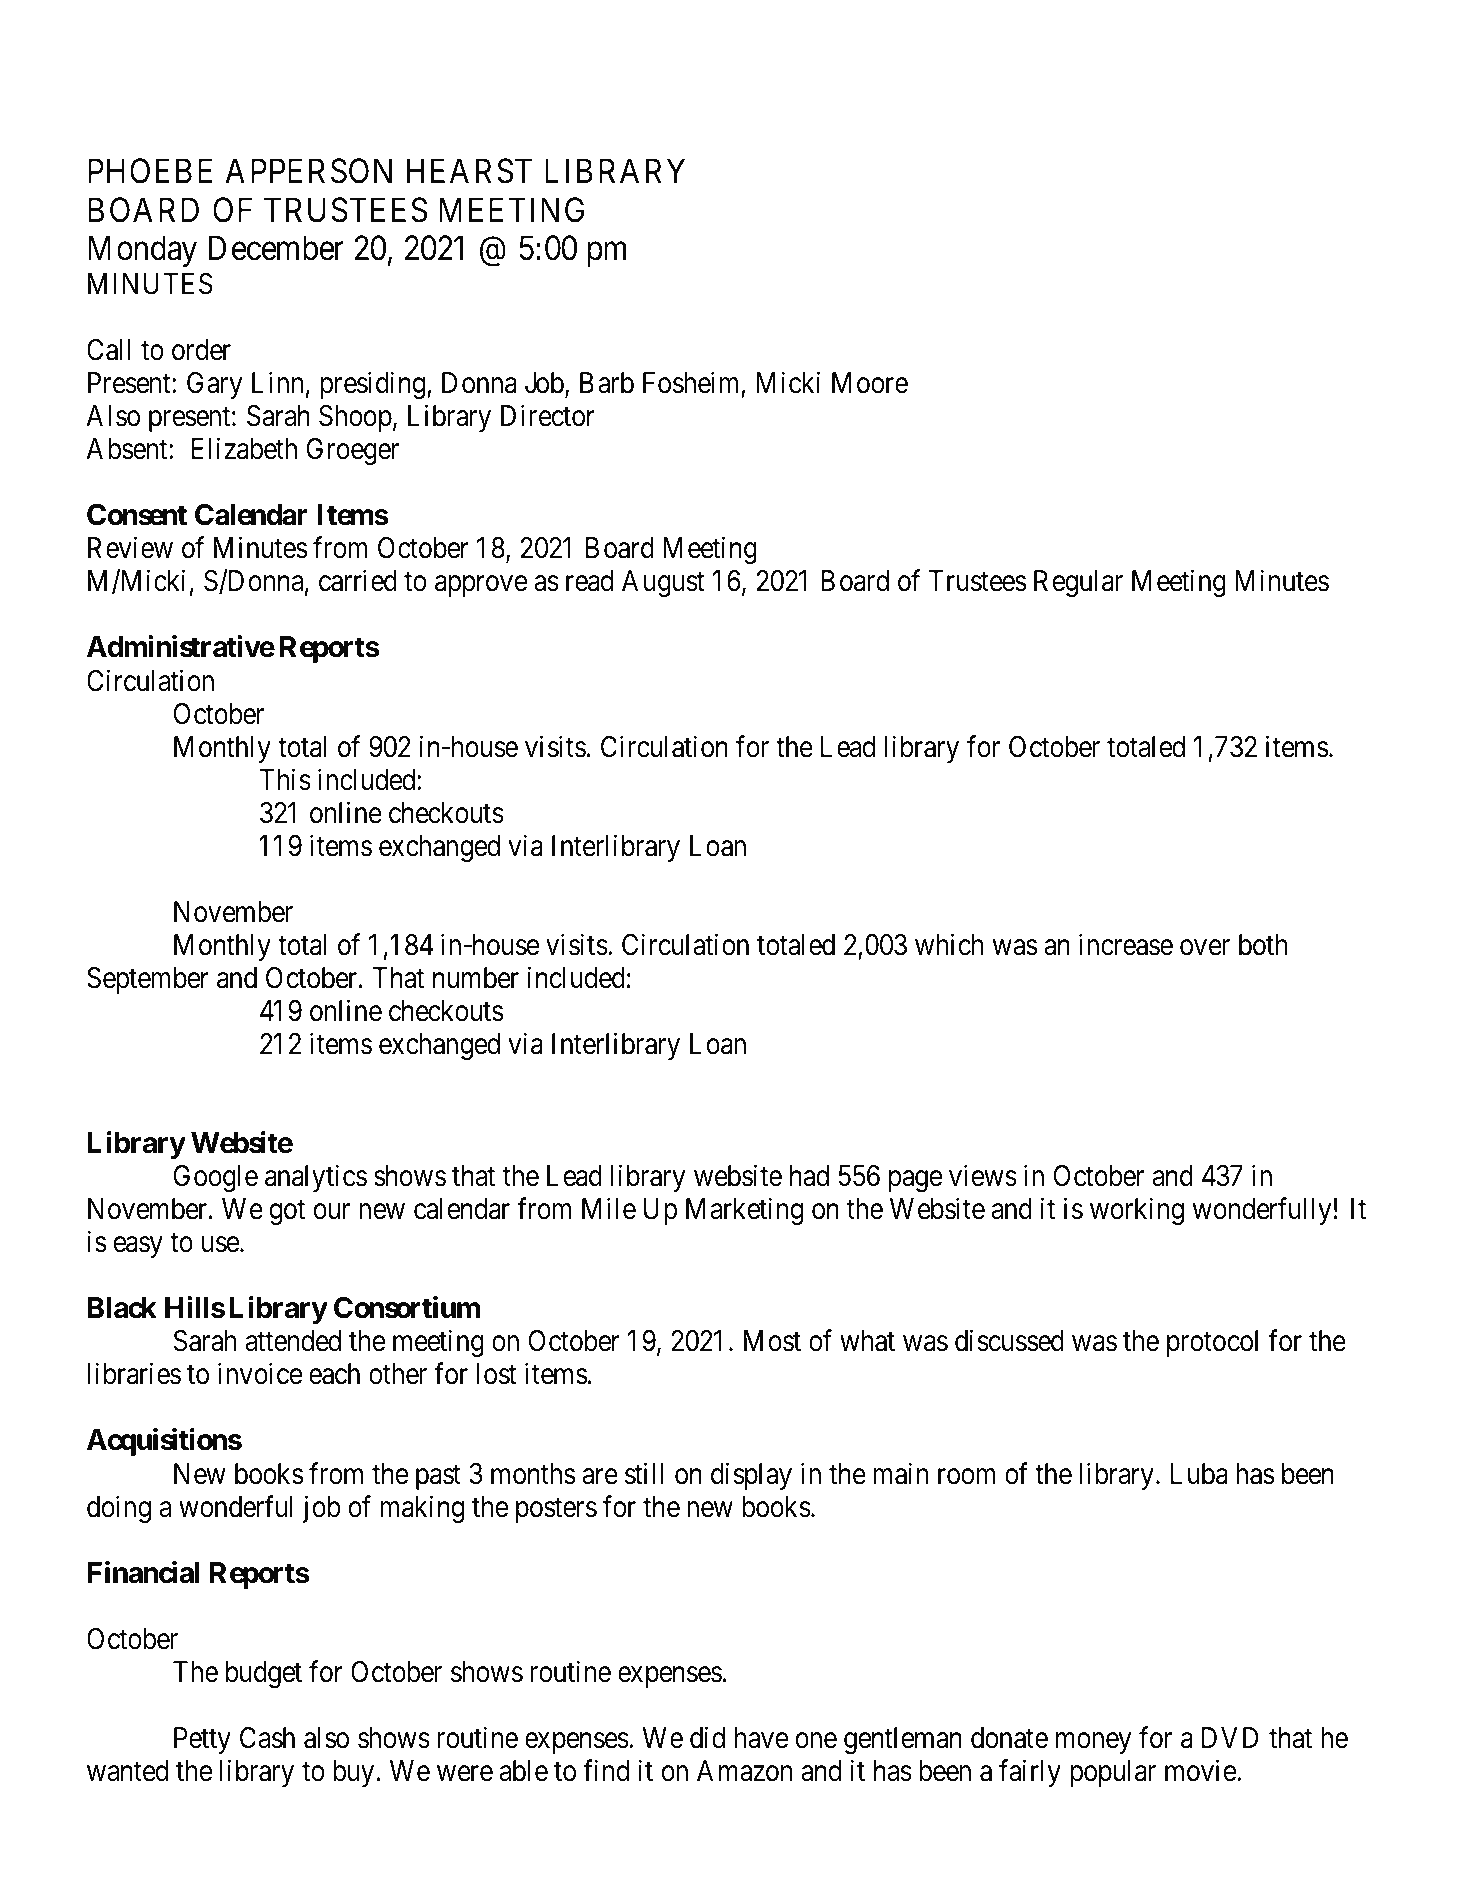 The height and width of the image is (1896, 1465). Describe the element at coordinates (476, 978) in the image. I see `number` at that location.
